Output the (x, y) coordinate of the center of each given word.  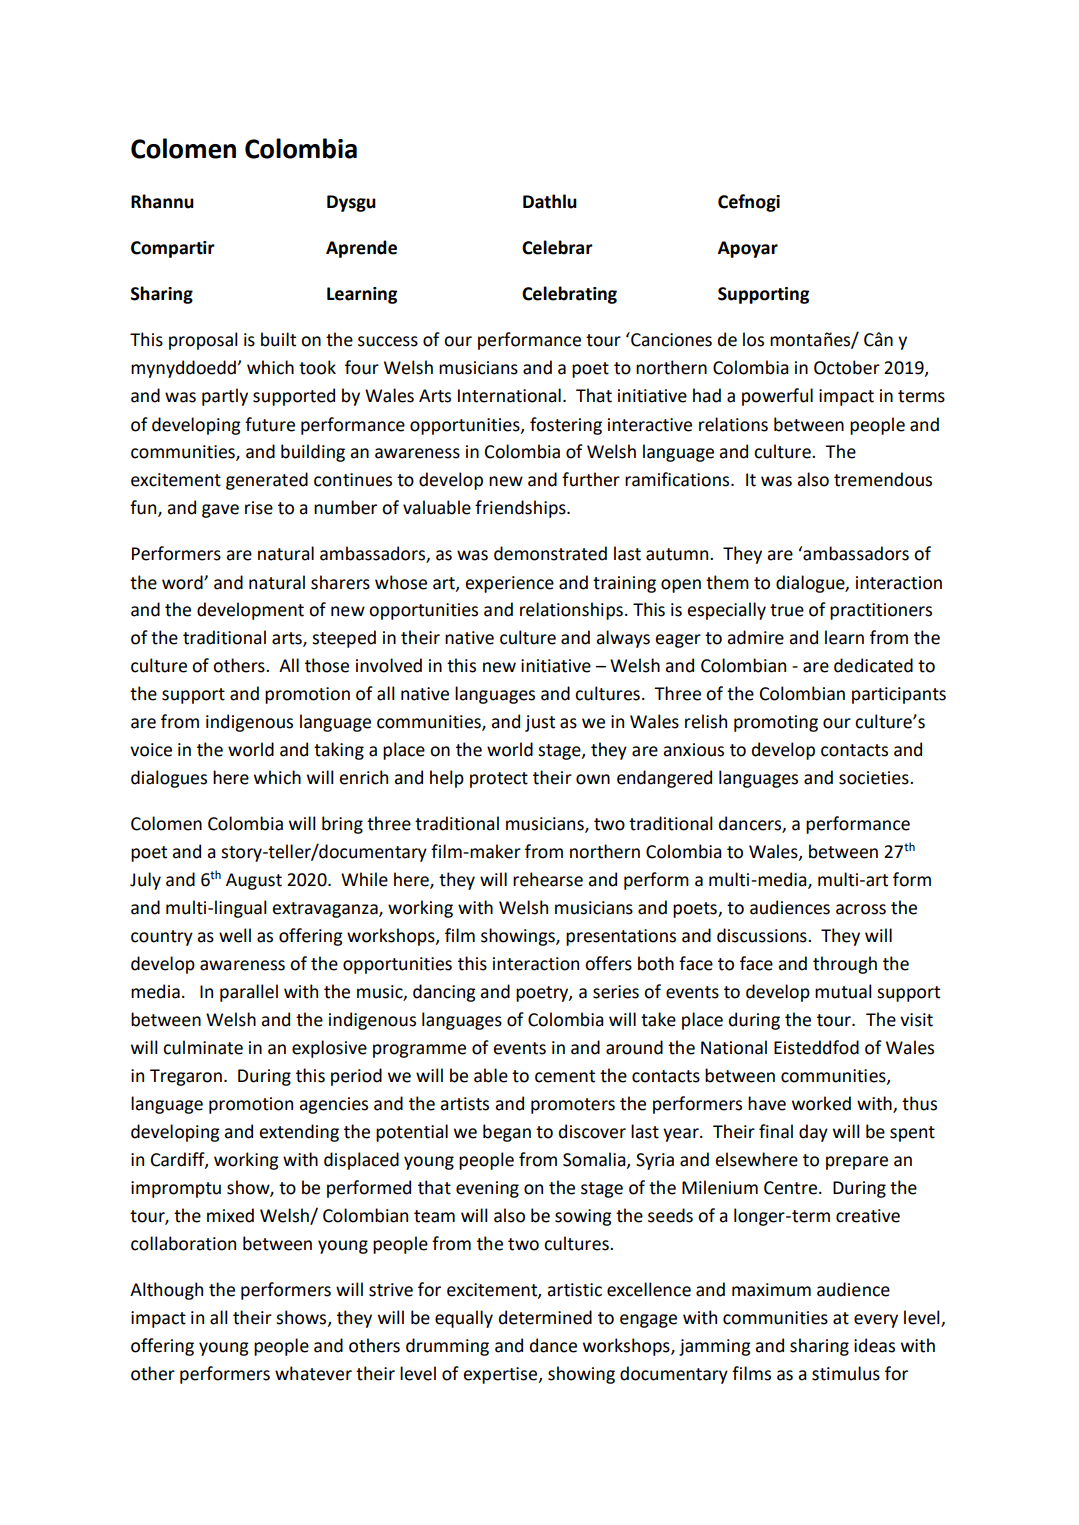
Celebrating (569, 295)
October (847, 367)
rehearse (548, 879)
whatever (313, 1373)
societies (875, 778)
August (254, 881)
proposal (203, 341)
